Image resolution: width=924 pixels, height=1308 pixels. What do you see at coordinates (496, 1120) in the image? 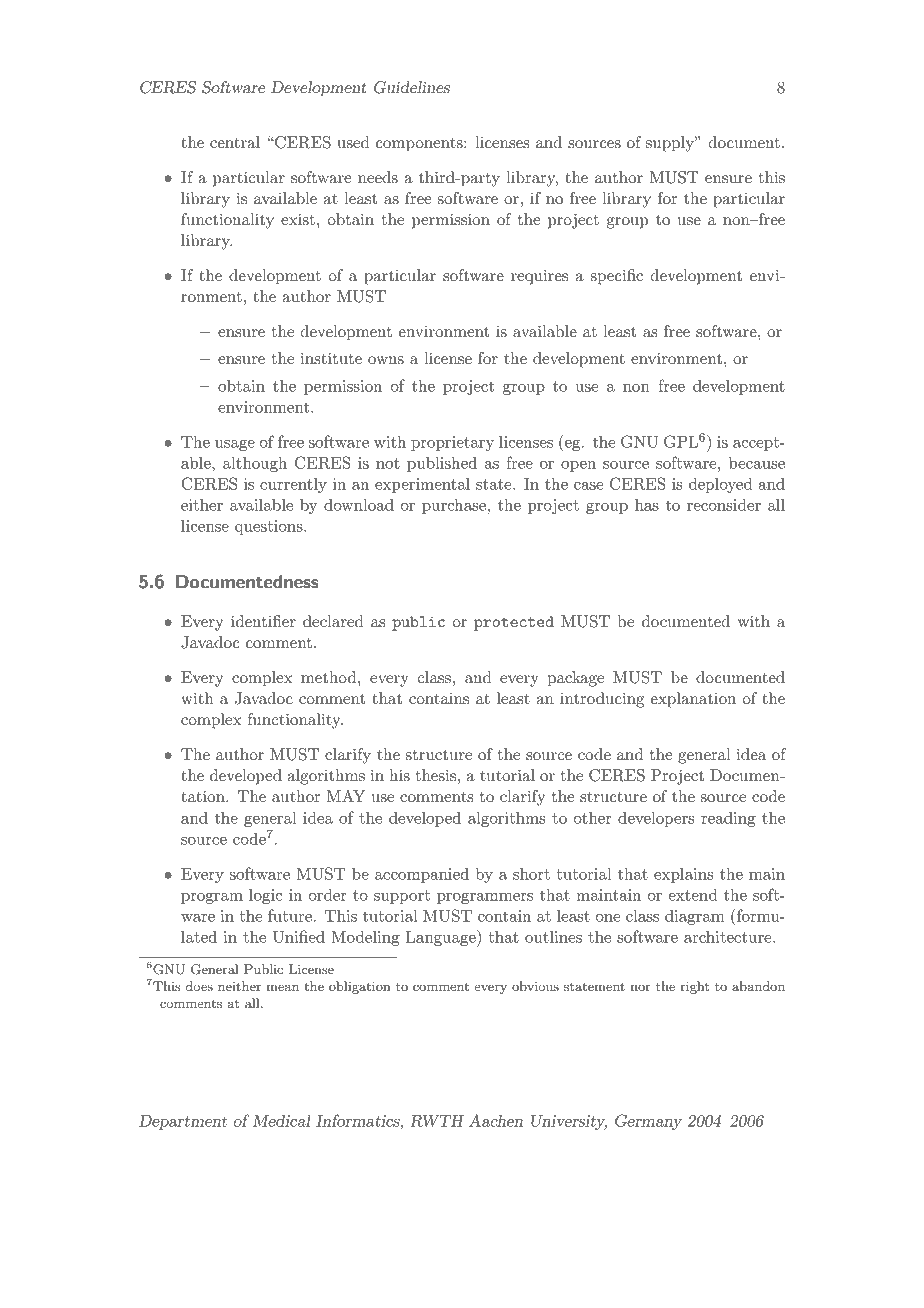
I see `Aachen` at bounding box center [496, 1120].
